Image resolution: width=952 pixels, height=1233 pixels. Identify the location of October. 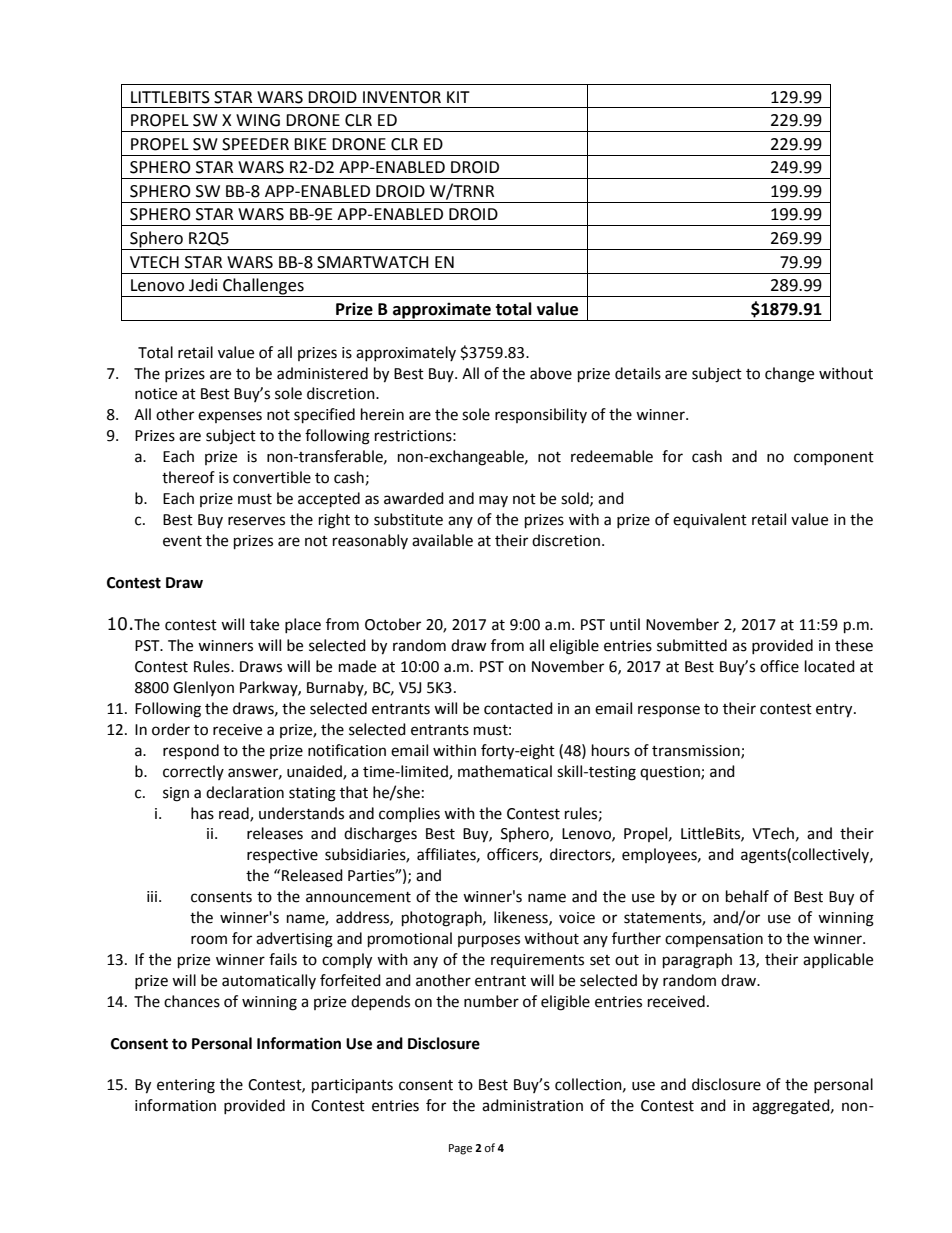
(393, 624).
